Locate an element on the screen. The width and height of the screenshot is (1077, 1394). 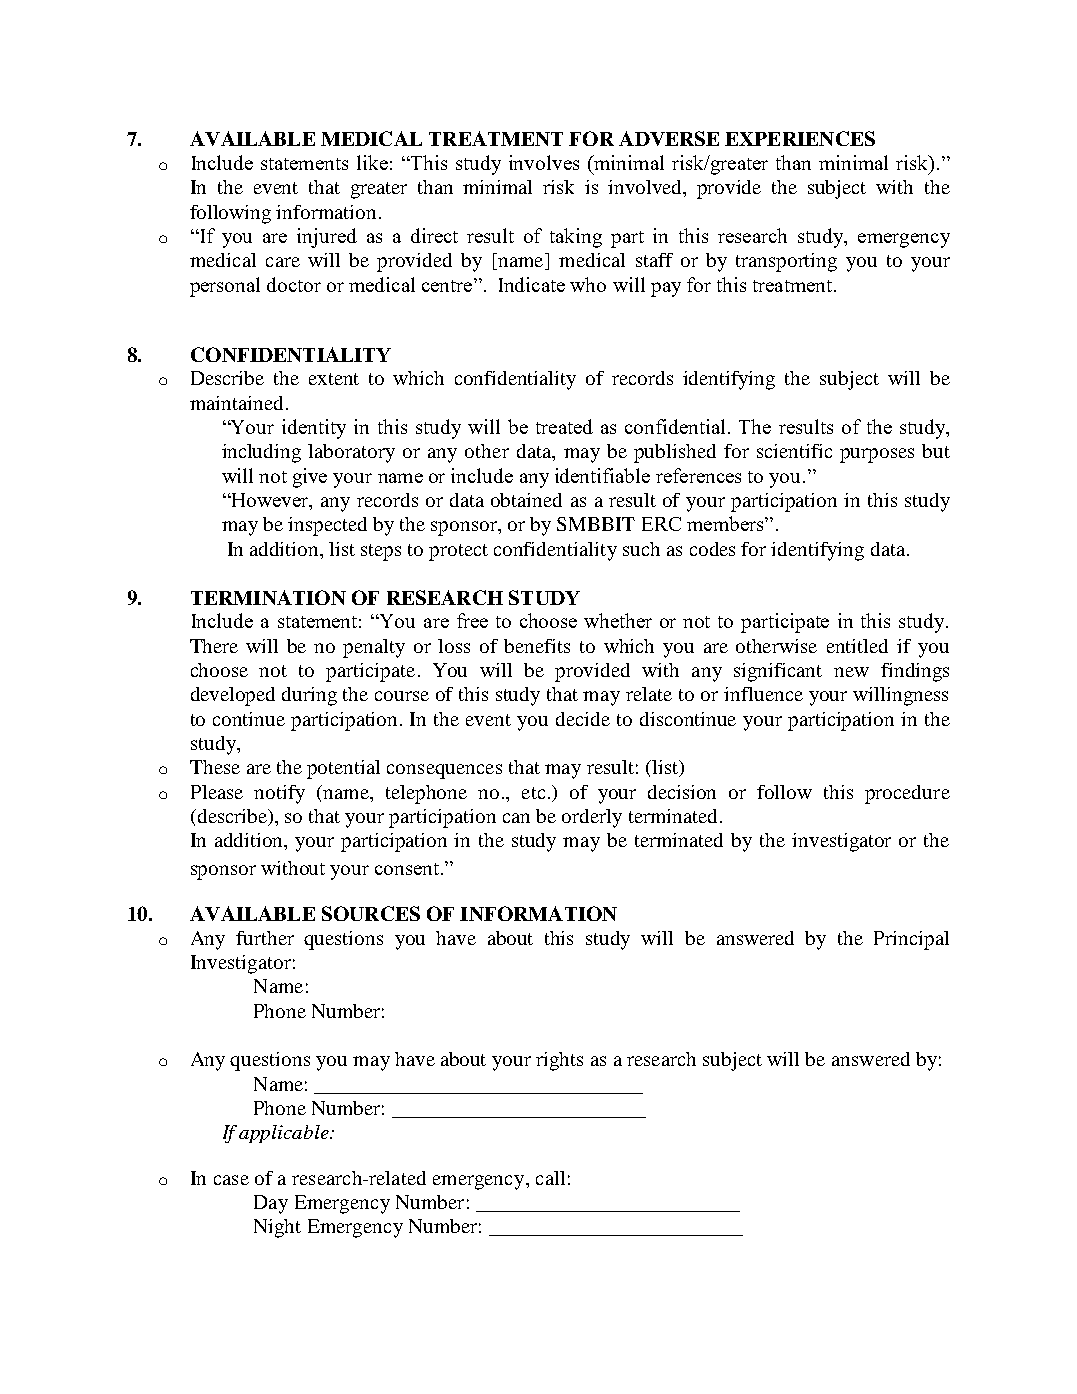
during is located at coordinates (309, 696).
